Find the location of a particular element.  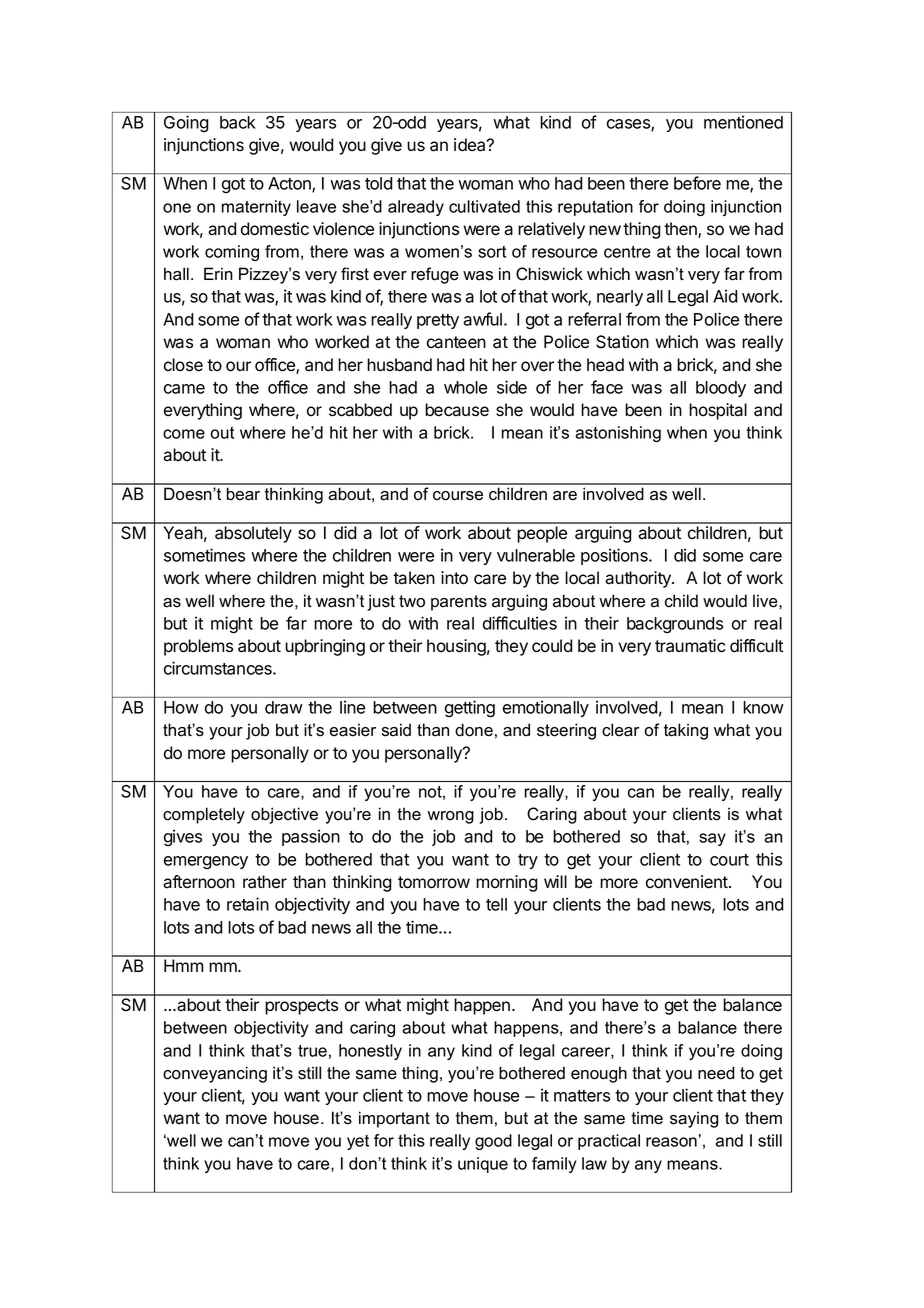

conveyancing is located at coordinates (215, 1074).
